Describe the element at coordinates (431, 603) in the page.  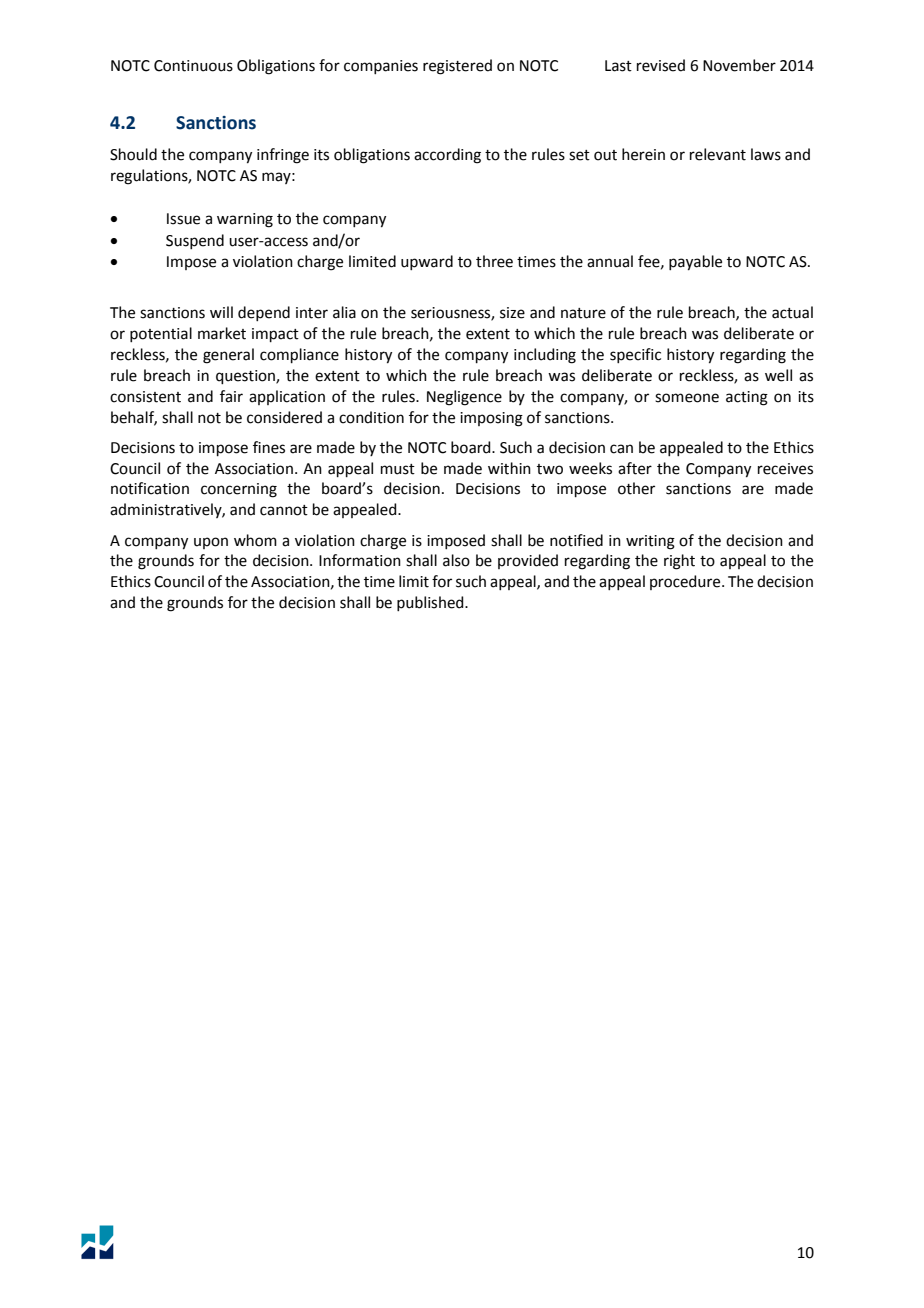
I see `published` at that location.
